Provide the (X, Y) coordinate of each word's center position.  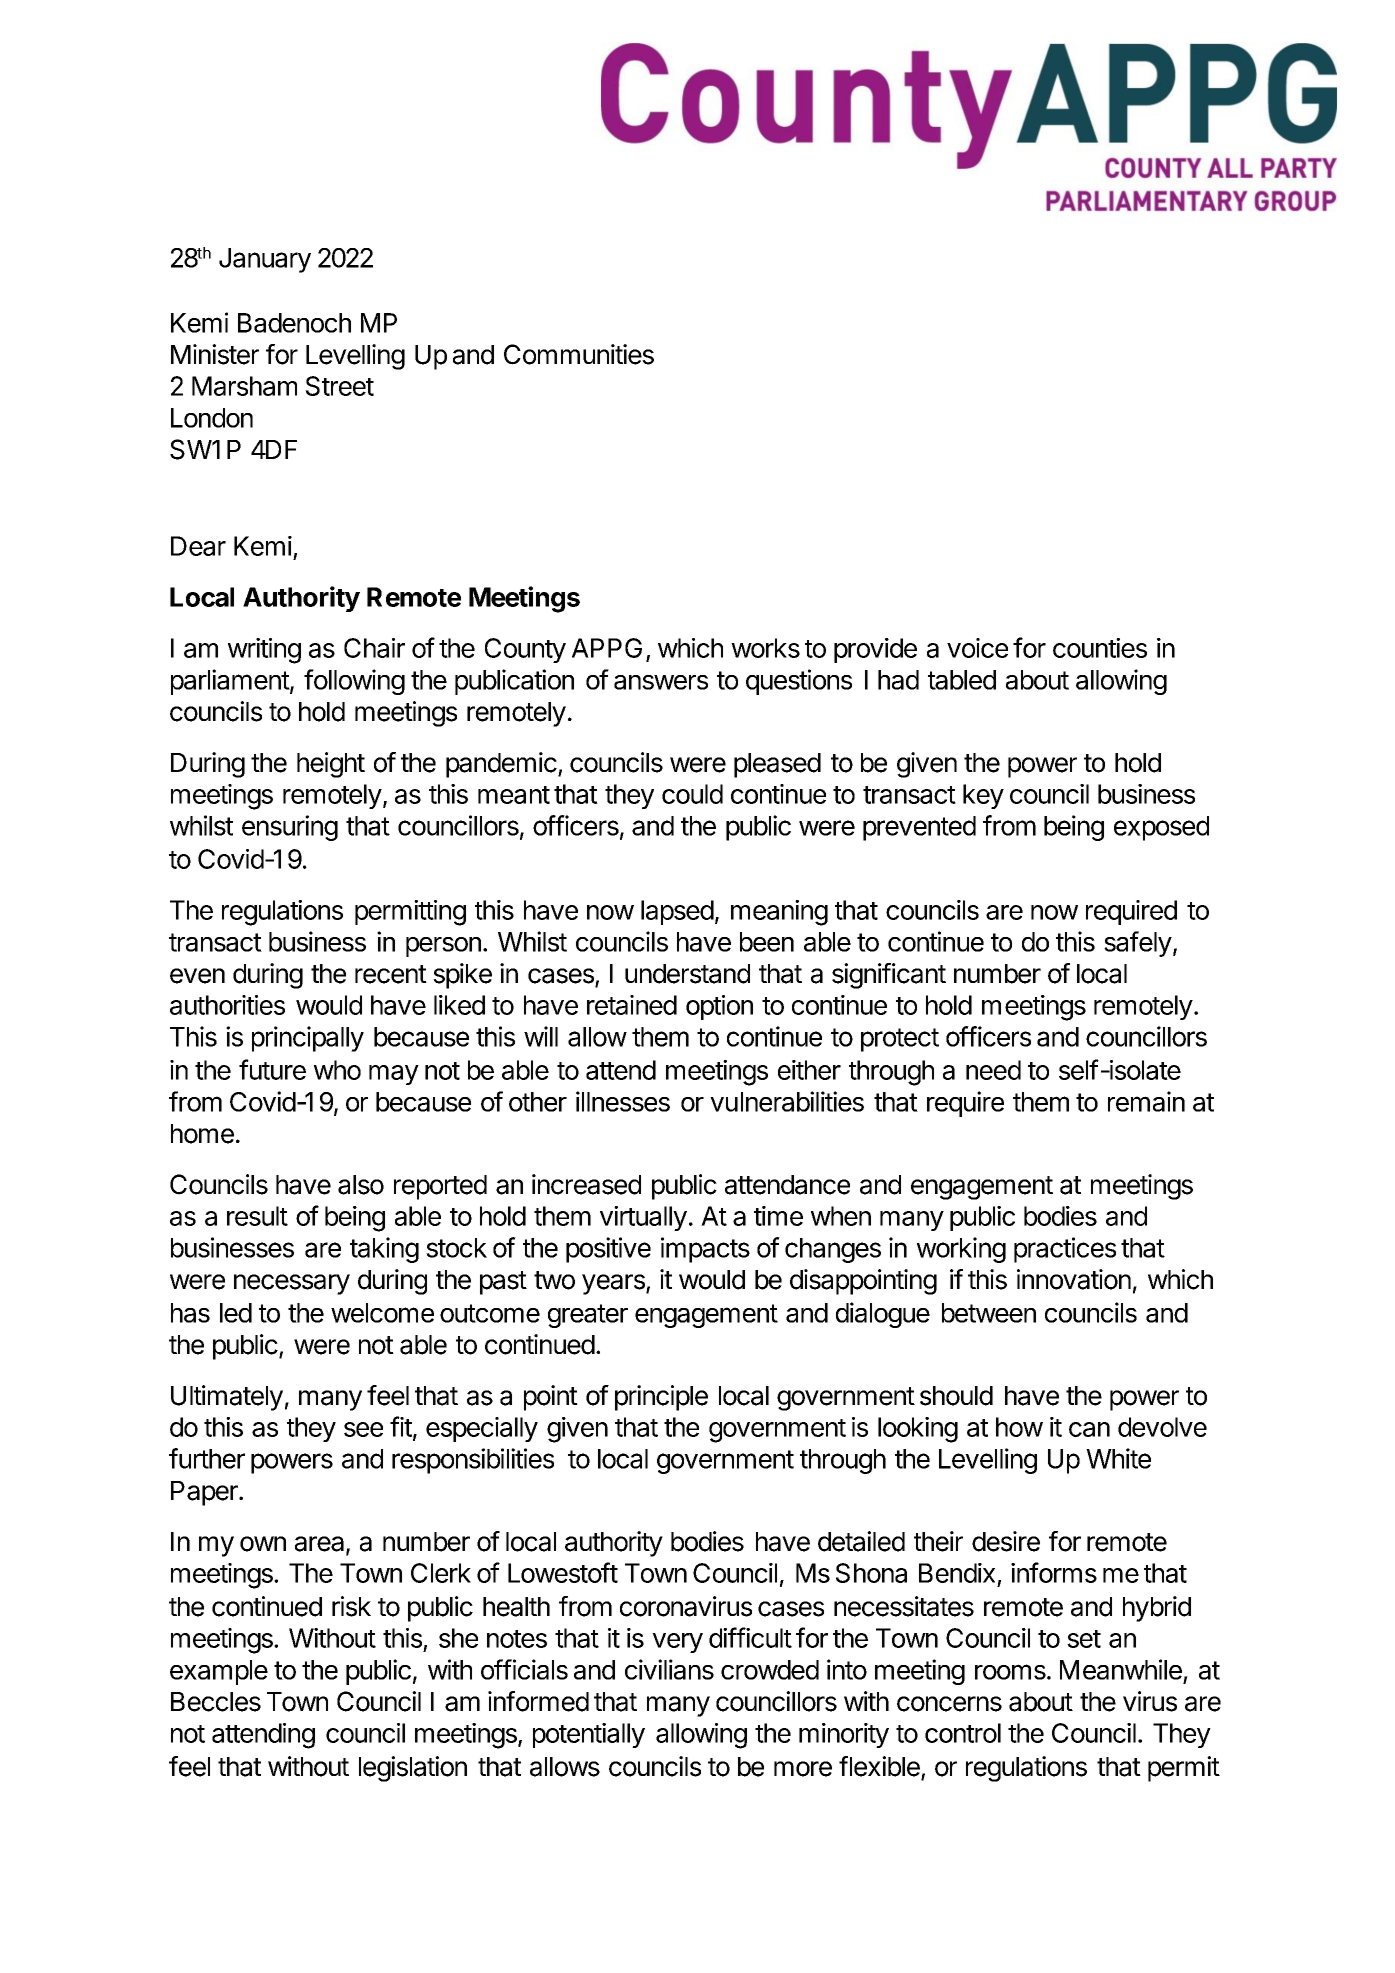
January (265, 260)
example (219, 1672)
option (719, 1007)
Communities (579, 354)
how (1019, 1427)
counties (1100, 648)
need (993, 1070)
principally (308, 1039)
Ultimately (227, 1398)
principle (661, 1398)
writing (264, 651)
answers (661, 682)
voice (977, 648)
